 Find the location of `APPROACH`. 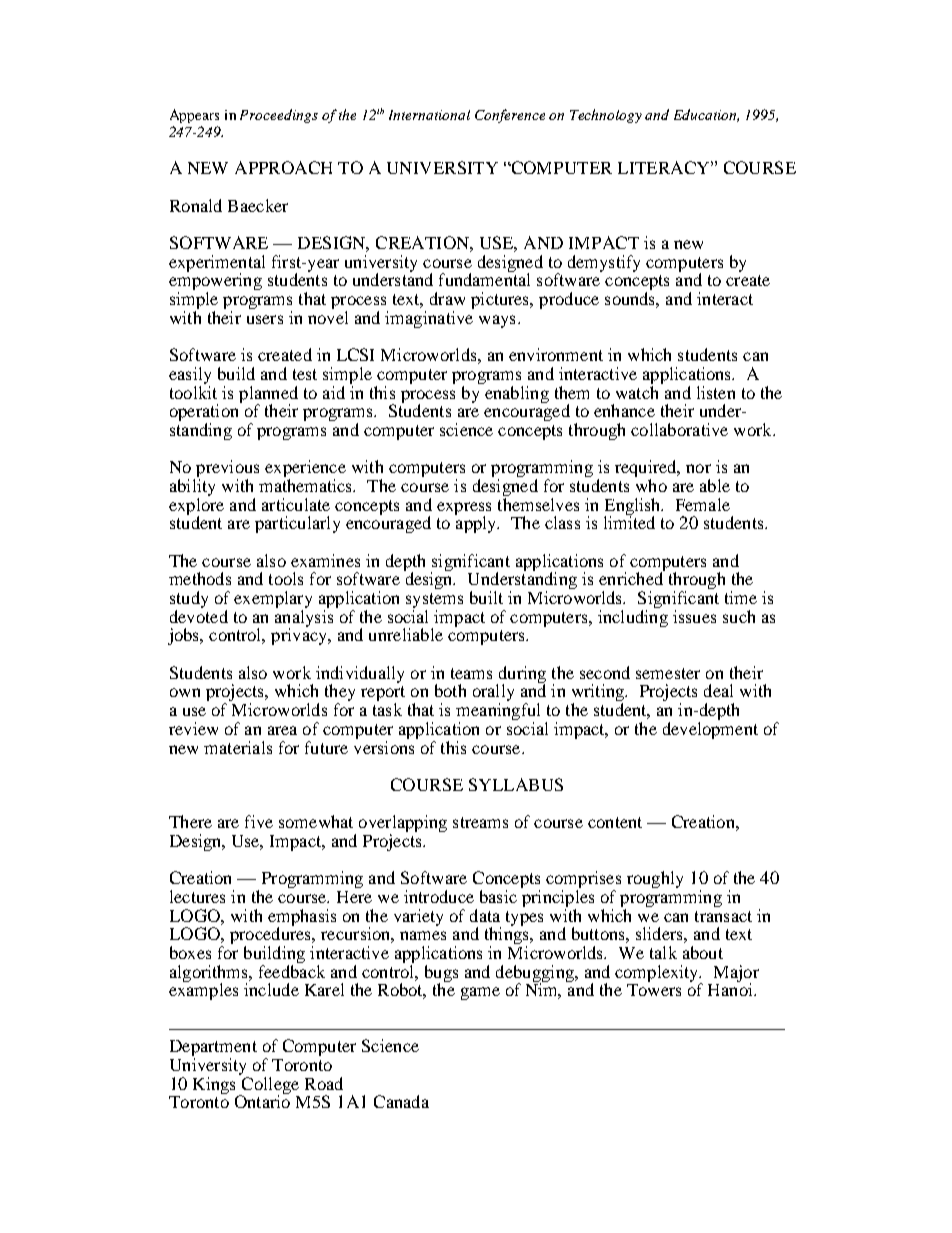

APPROACH is located at coordinates (283, 167).
